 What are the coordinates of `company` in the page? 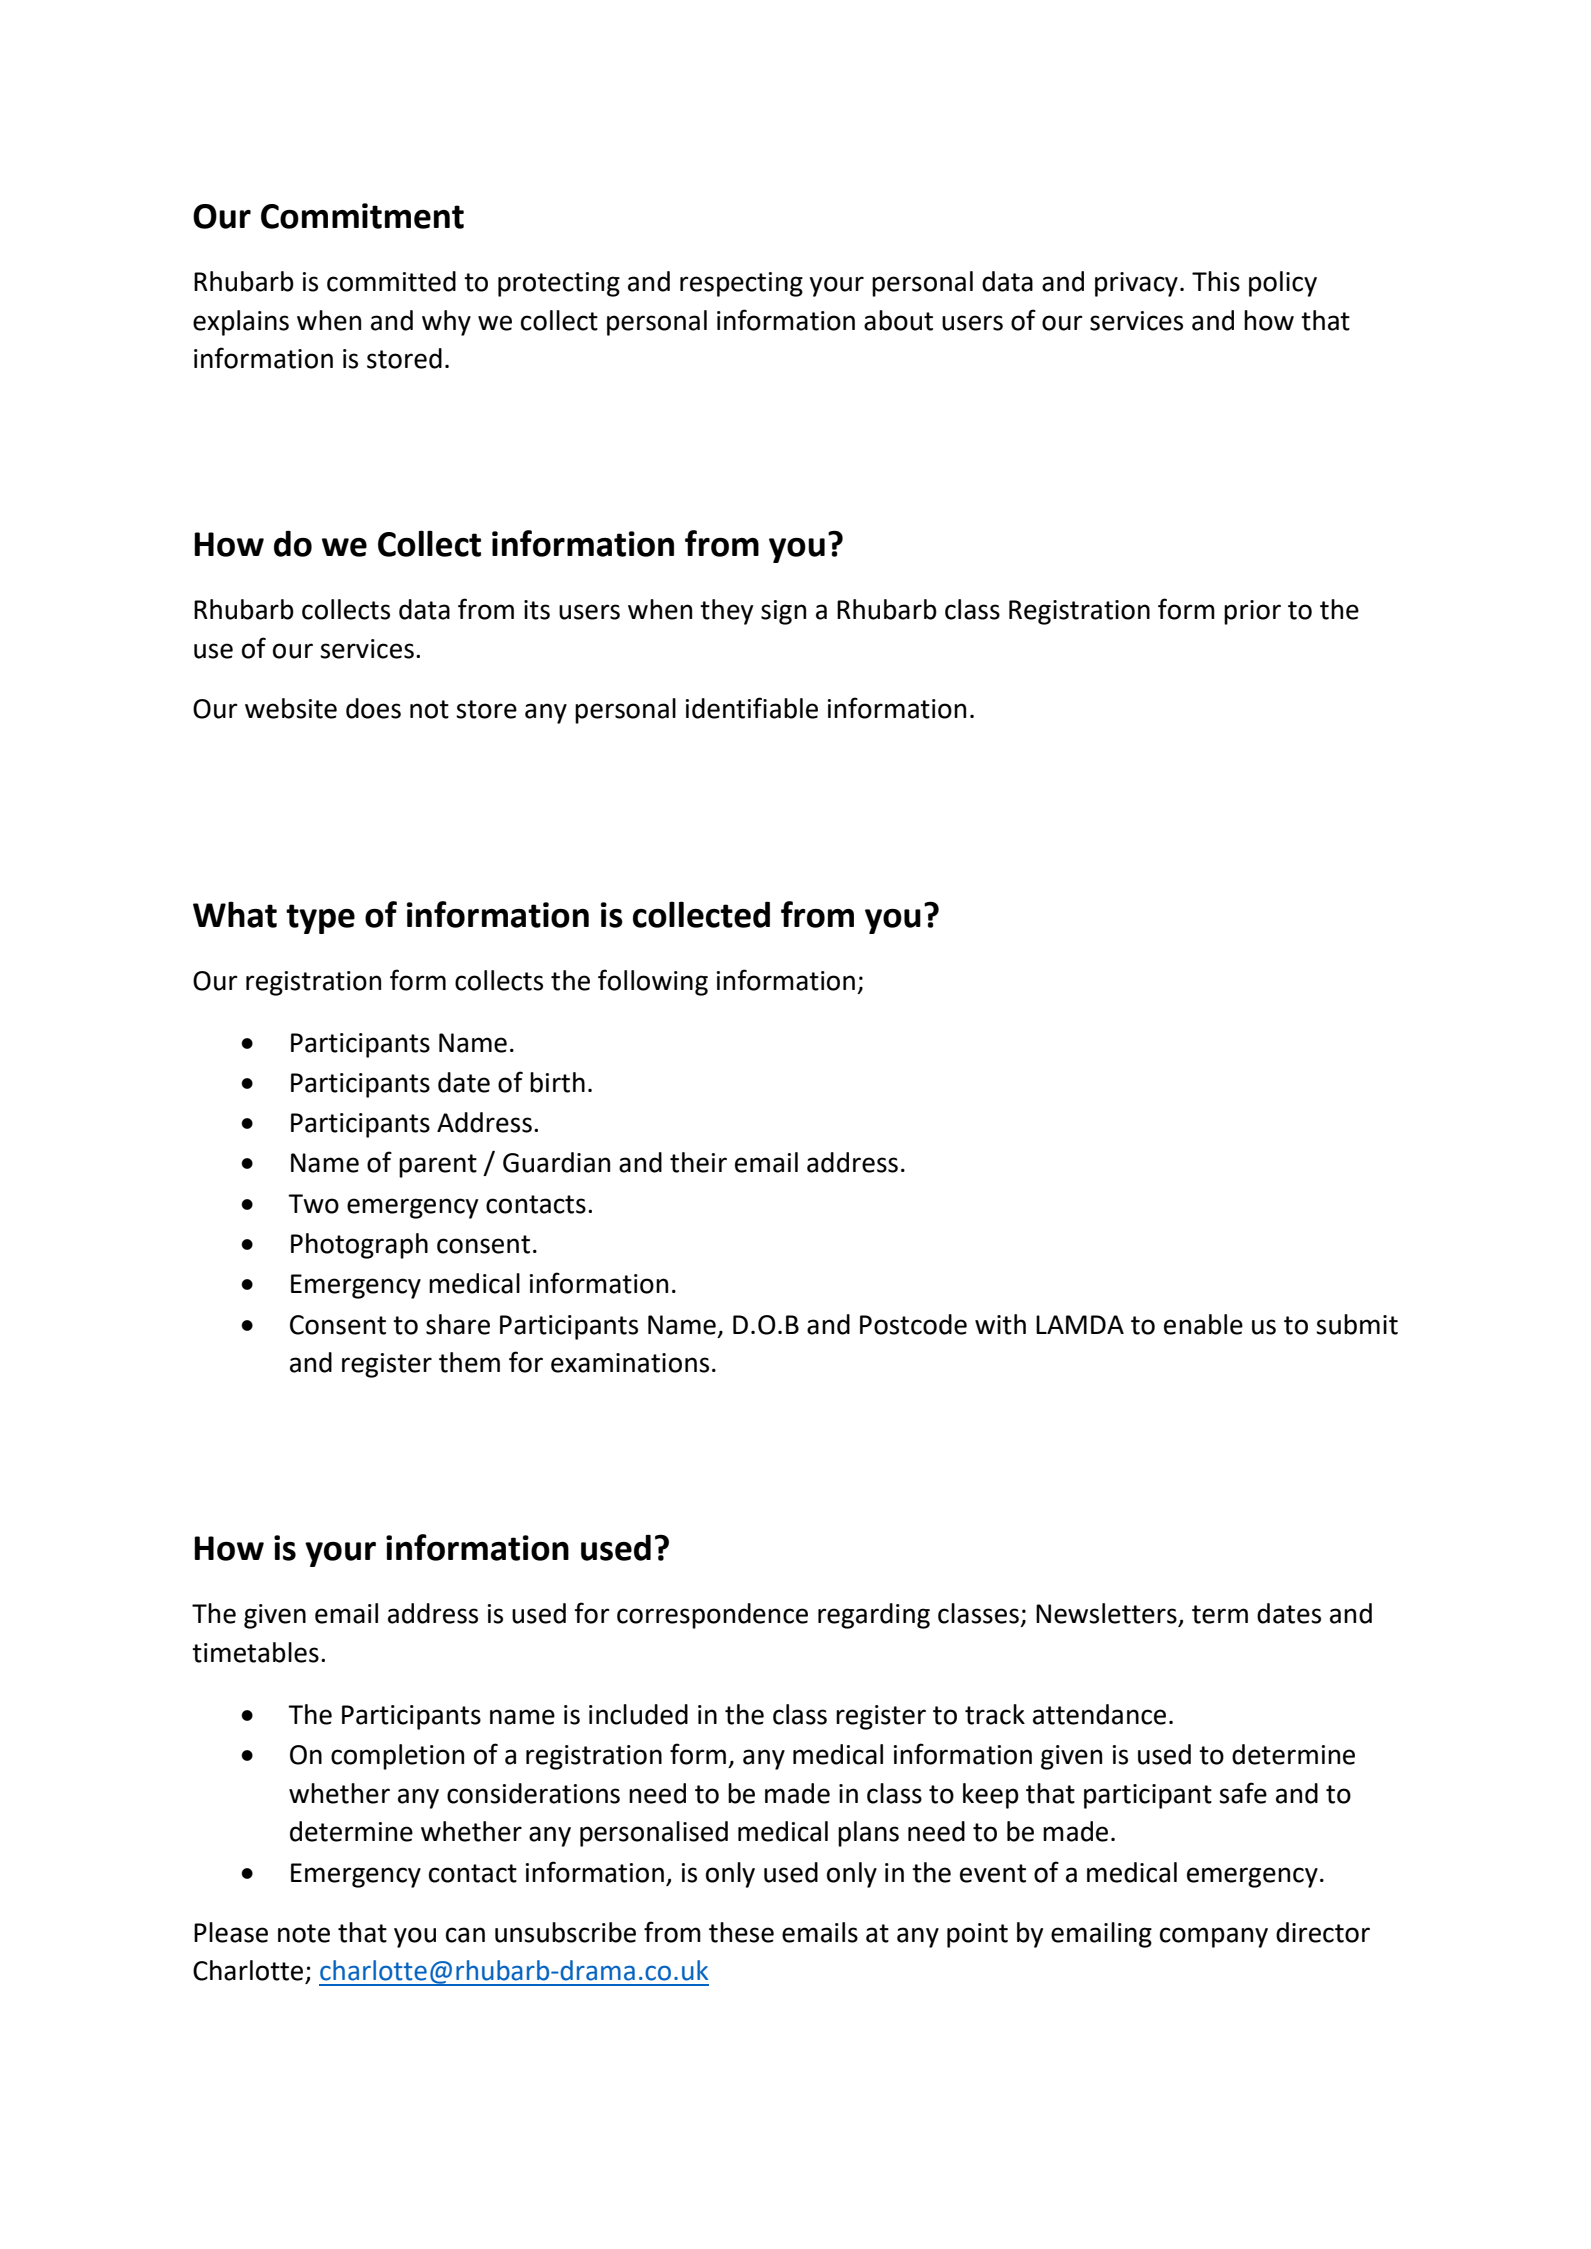 It's located at (1214, 1937).
